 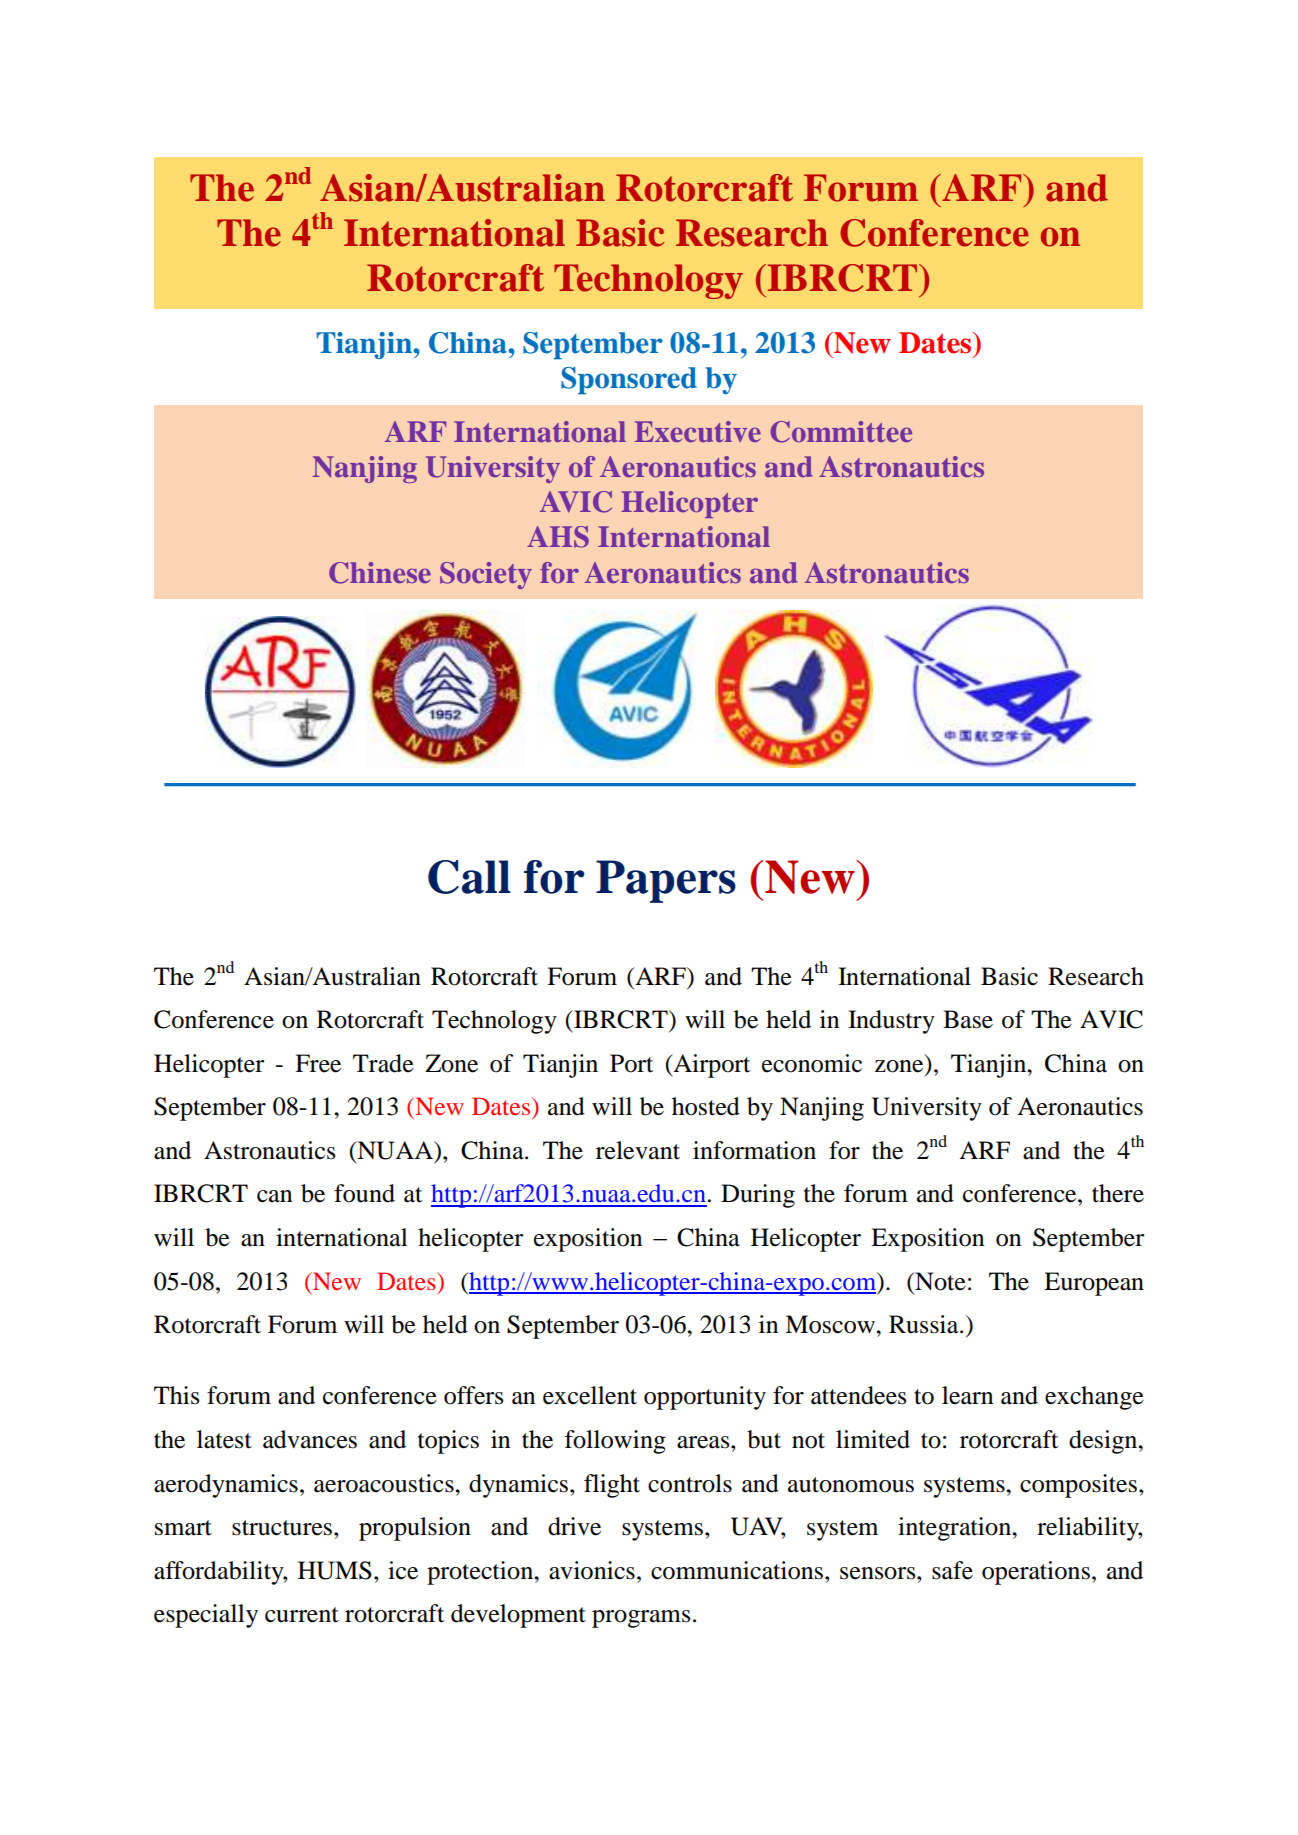 What do you see at coordinates (841, 432) in the screenshot?
I see `Committee` at bounding box center [841, 432].
